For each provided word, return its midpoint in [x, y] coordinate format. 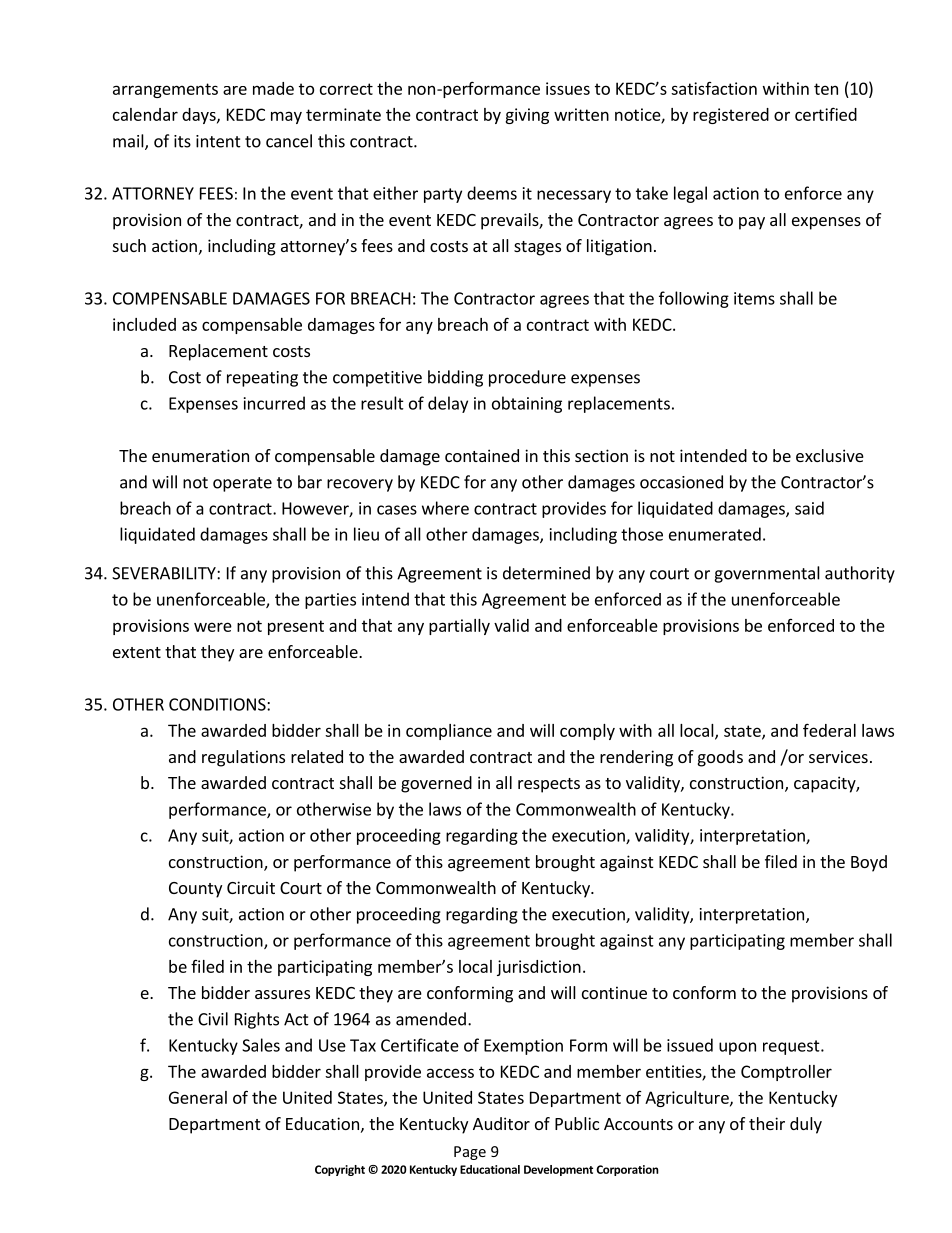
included [144, 324]
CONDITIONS [218, 704]
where [445, 508]
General [198, 1097]
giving [527, 116]
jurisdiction [539, 968]
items [754, 298]
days [200, 116]
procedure [527, 378]
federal [829, 730]
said [809, 508]
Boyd [869, 863]
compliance [449, 732]
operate [242, 484]
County [195, 890]
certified [826, 114]
